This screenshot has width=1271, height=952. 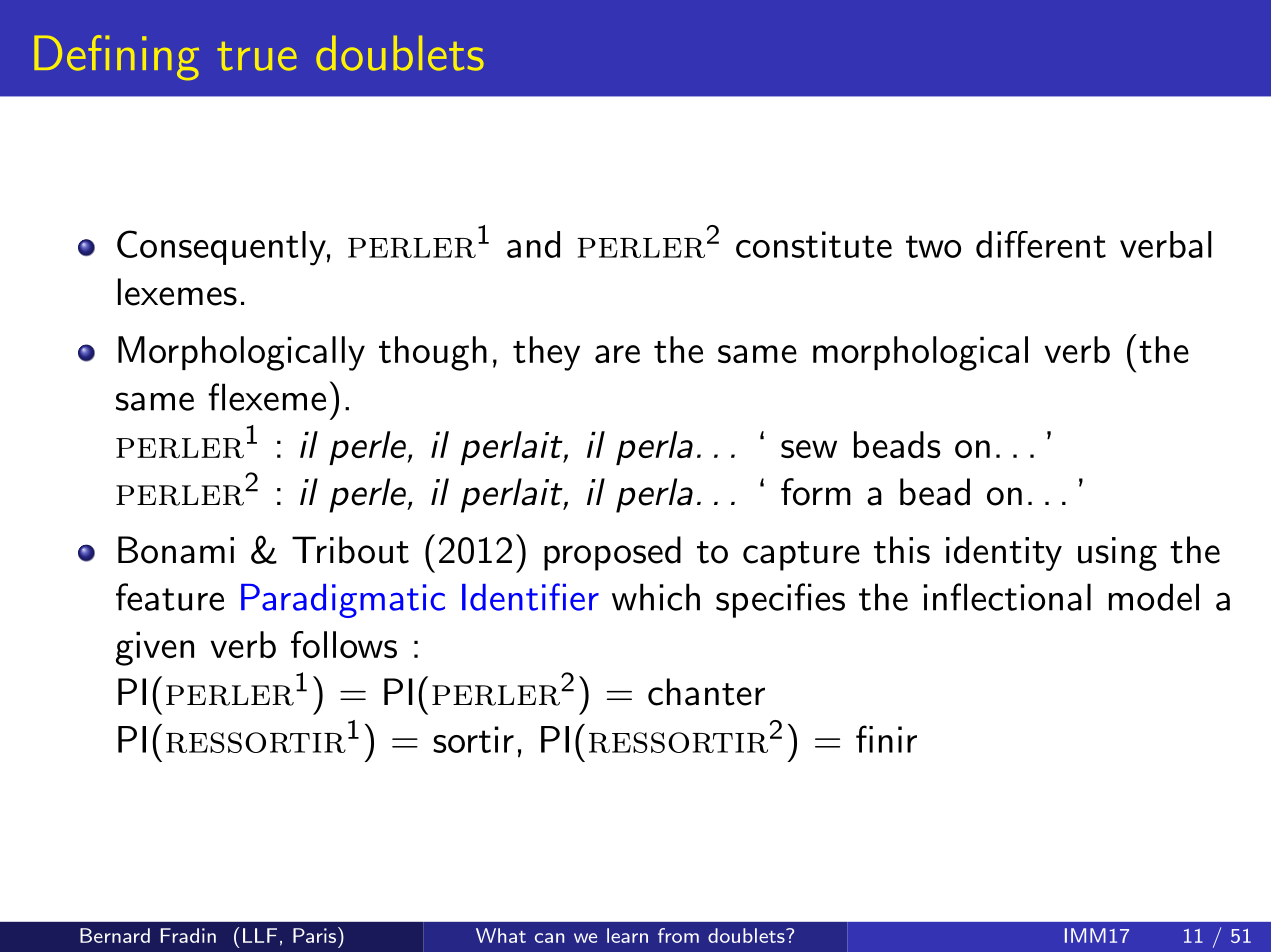 I want to click on are, so click(x=617, y=354).
